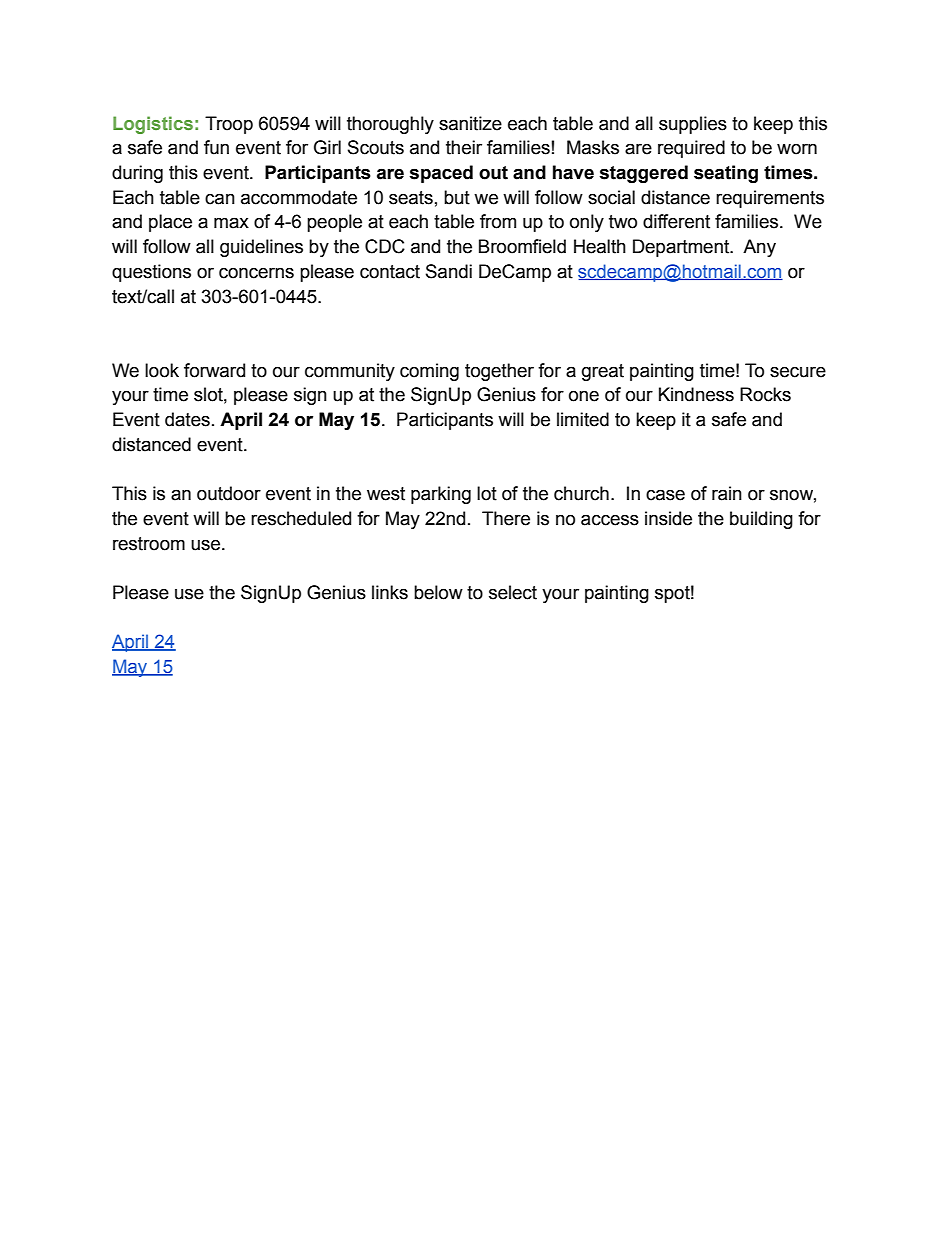  I want to click on concerns, so click(256, 273).
